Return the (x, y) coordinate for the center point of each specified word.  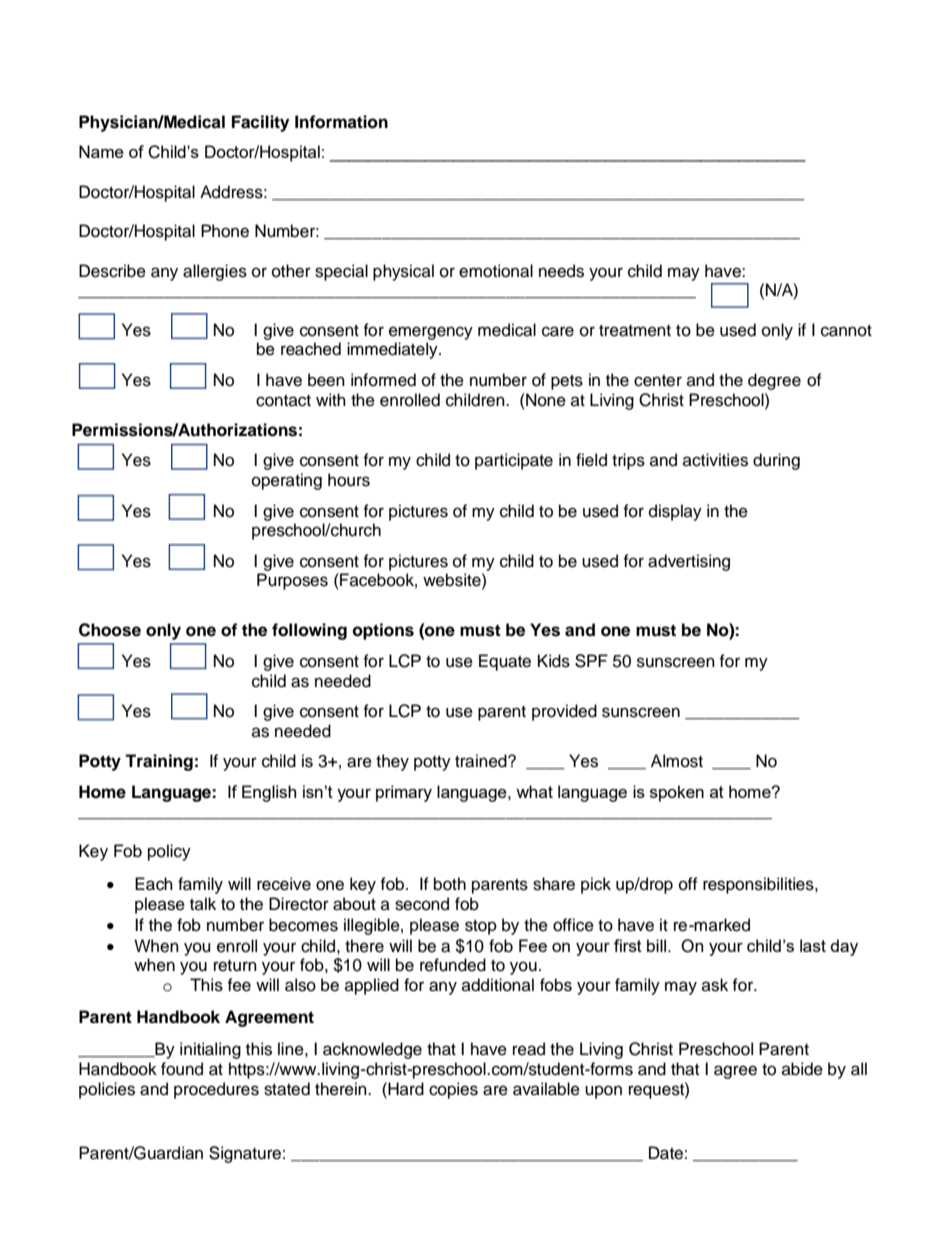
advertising (689, 562)
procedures (216, 1090)
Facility (260, 123)
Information (341, 122)
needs (561, 271)
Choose (110, 630)
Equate (505, 662)
